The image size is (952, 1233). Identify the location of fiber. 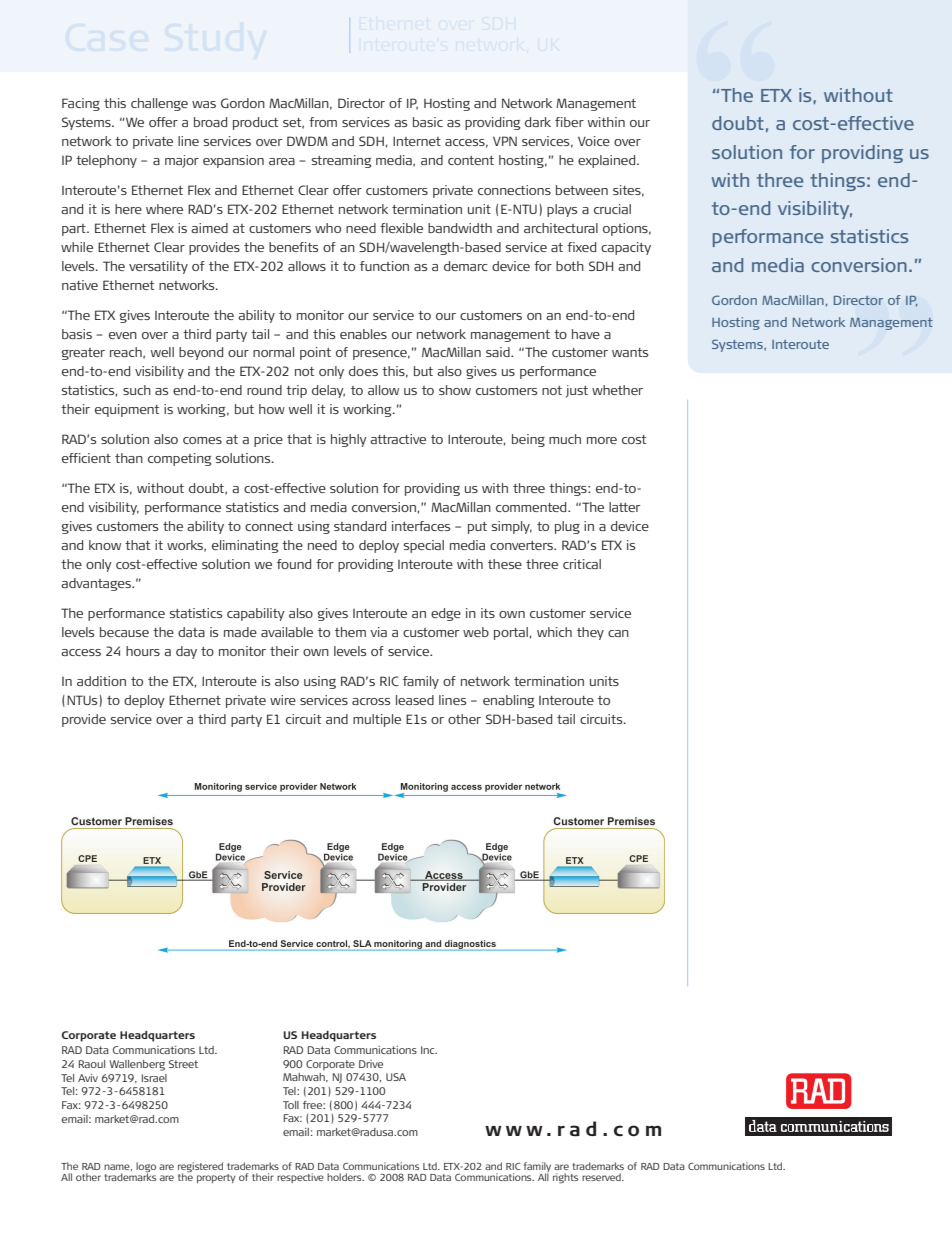
(569, 122).
